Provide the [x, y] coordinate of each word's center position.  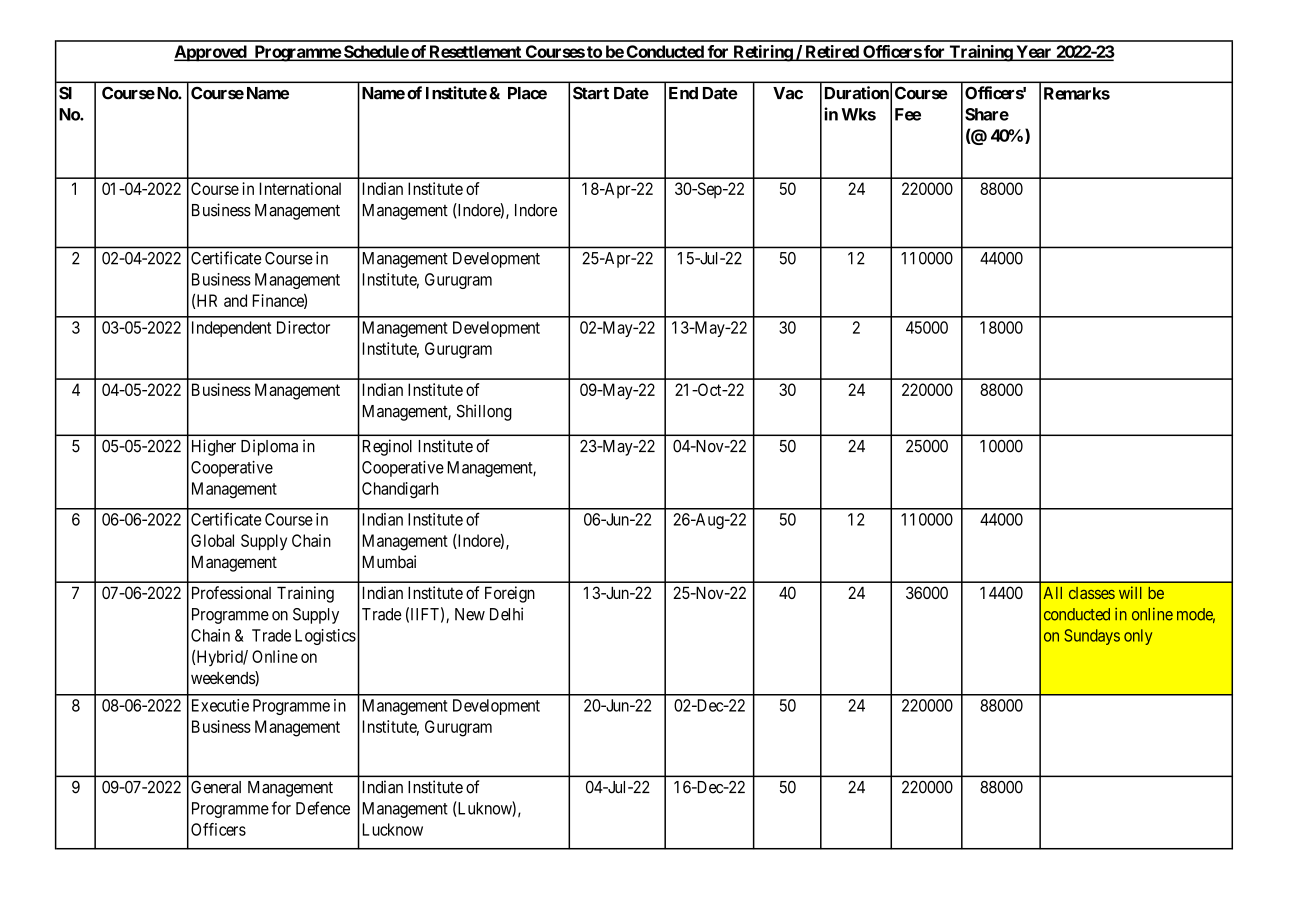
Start [591, 93]
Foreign [510, 594]
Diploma [269, 447]
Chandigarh [400, 490]
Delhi [506, 614]
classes [1092, 593]
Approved [211, 53]
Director [303, 327]
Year [1034, 52]
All [1052, 593]
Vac [788, 93]
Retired [832, 52]
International [300, 188]
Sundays [1092, 637]
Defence [323, 808]
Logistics [325, 637]
